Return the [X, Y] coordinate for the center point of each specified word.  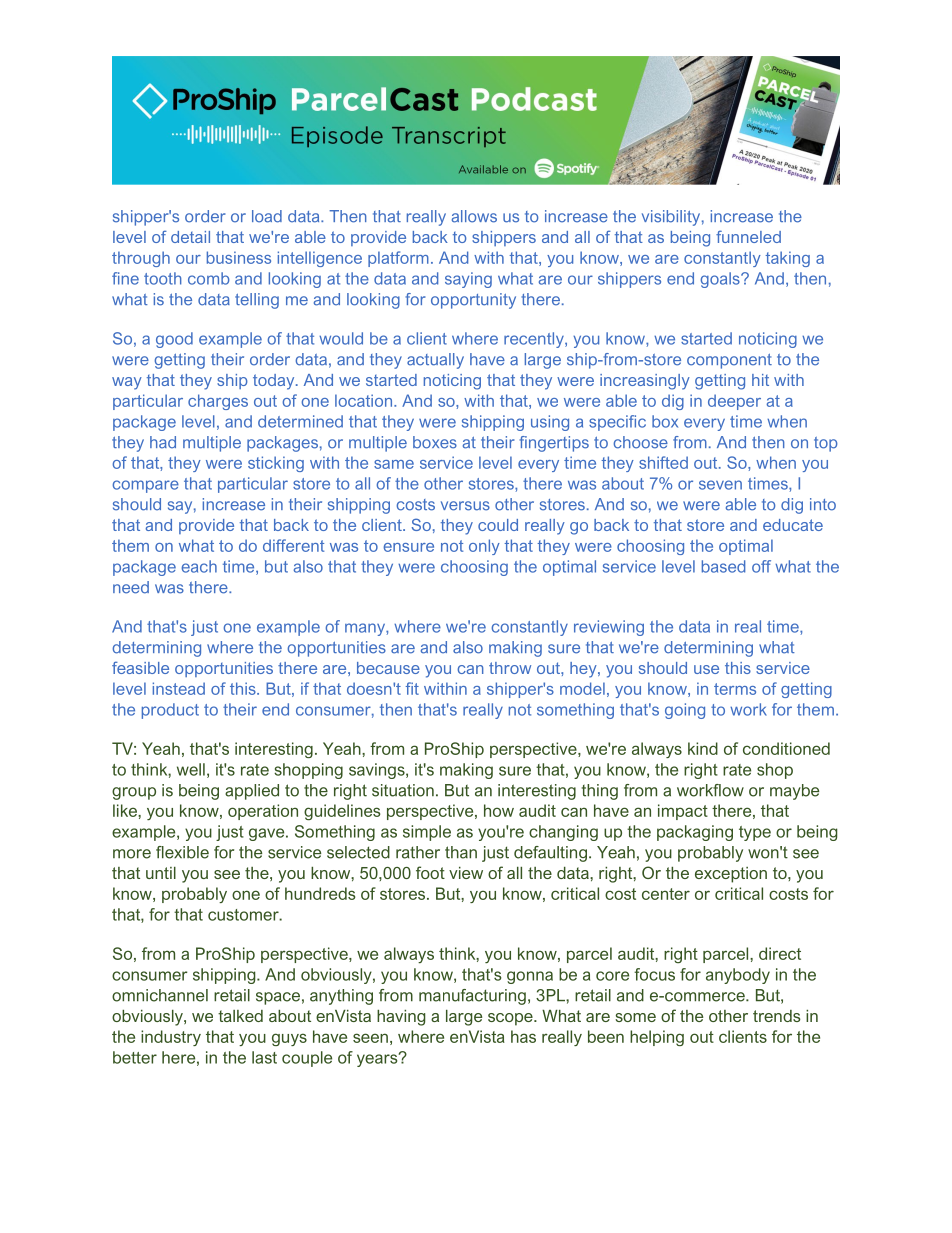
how [499, 810]
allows [474, 216]
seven [720, 485]
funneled [748, 236]
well [191, 769]
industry [171, 1038]
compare [146, 486]
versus [465, 506]
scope [511, 1019]
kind [703, 748]
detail [190, 237]
